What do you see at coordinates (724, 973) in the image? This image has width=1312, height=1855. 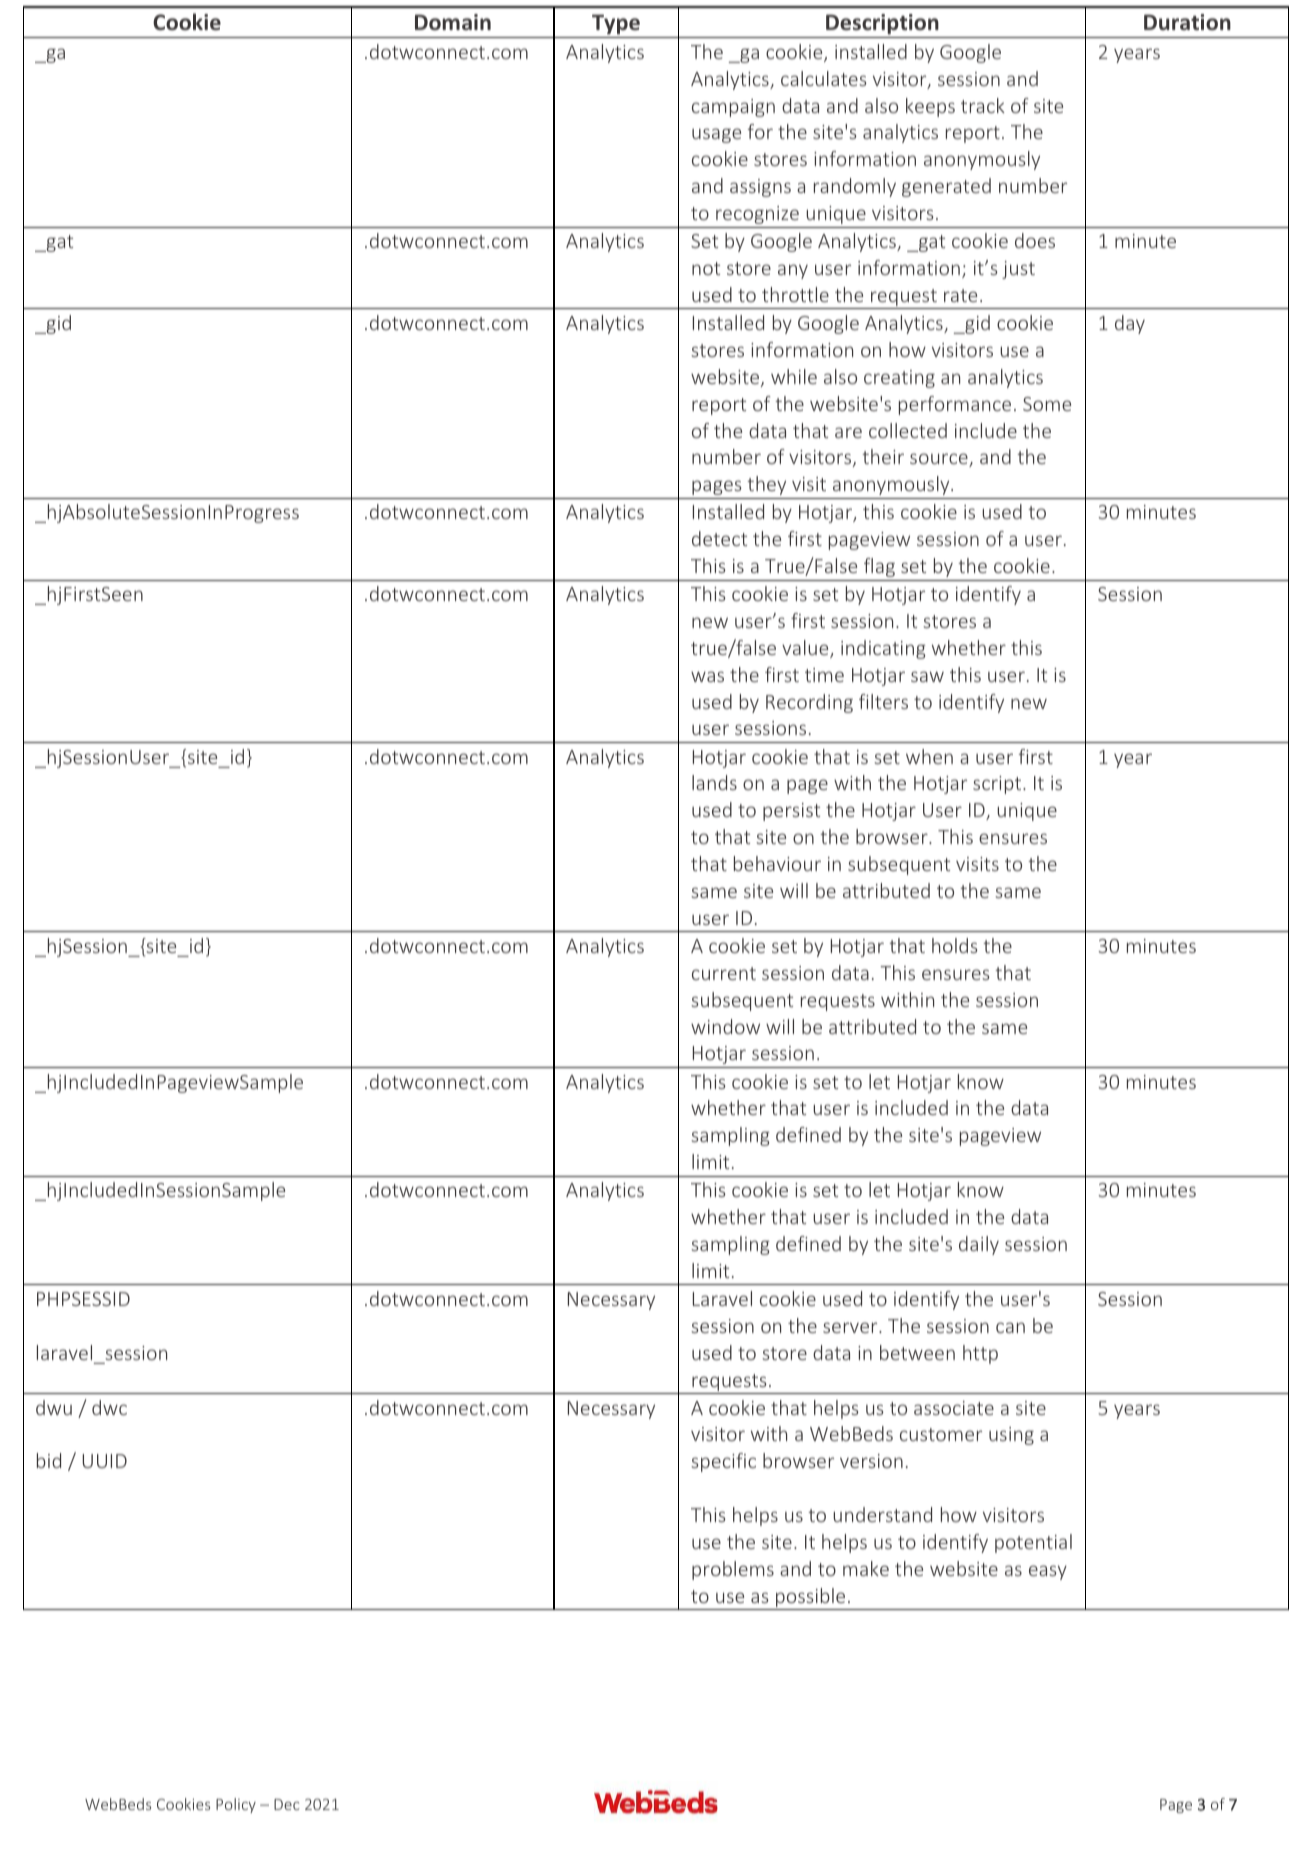 I see `current` at bounding box center [724, 973].
